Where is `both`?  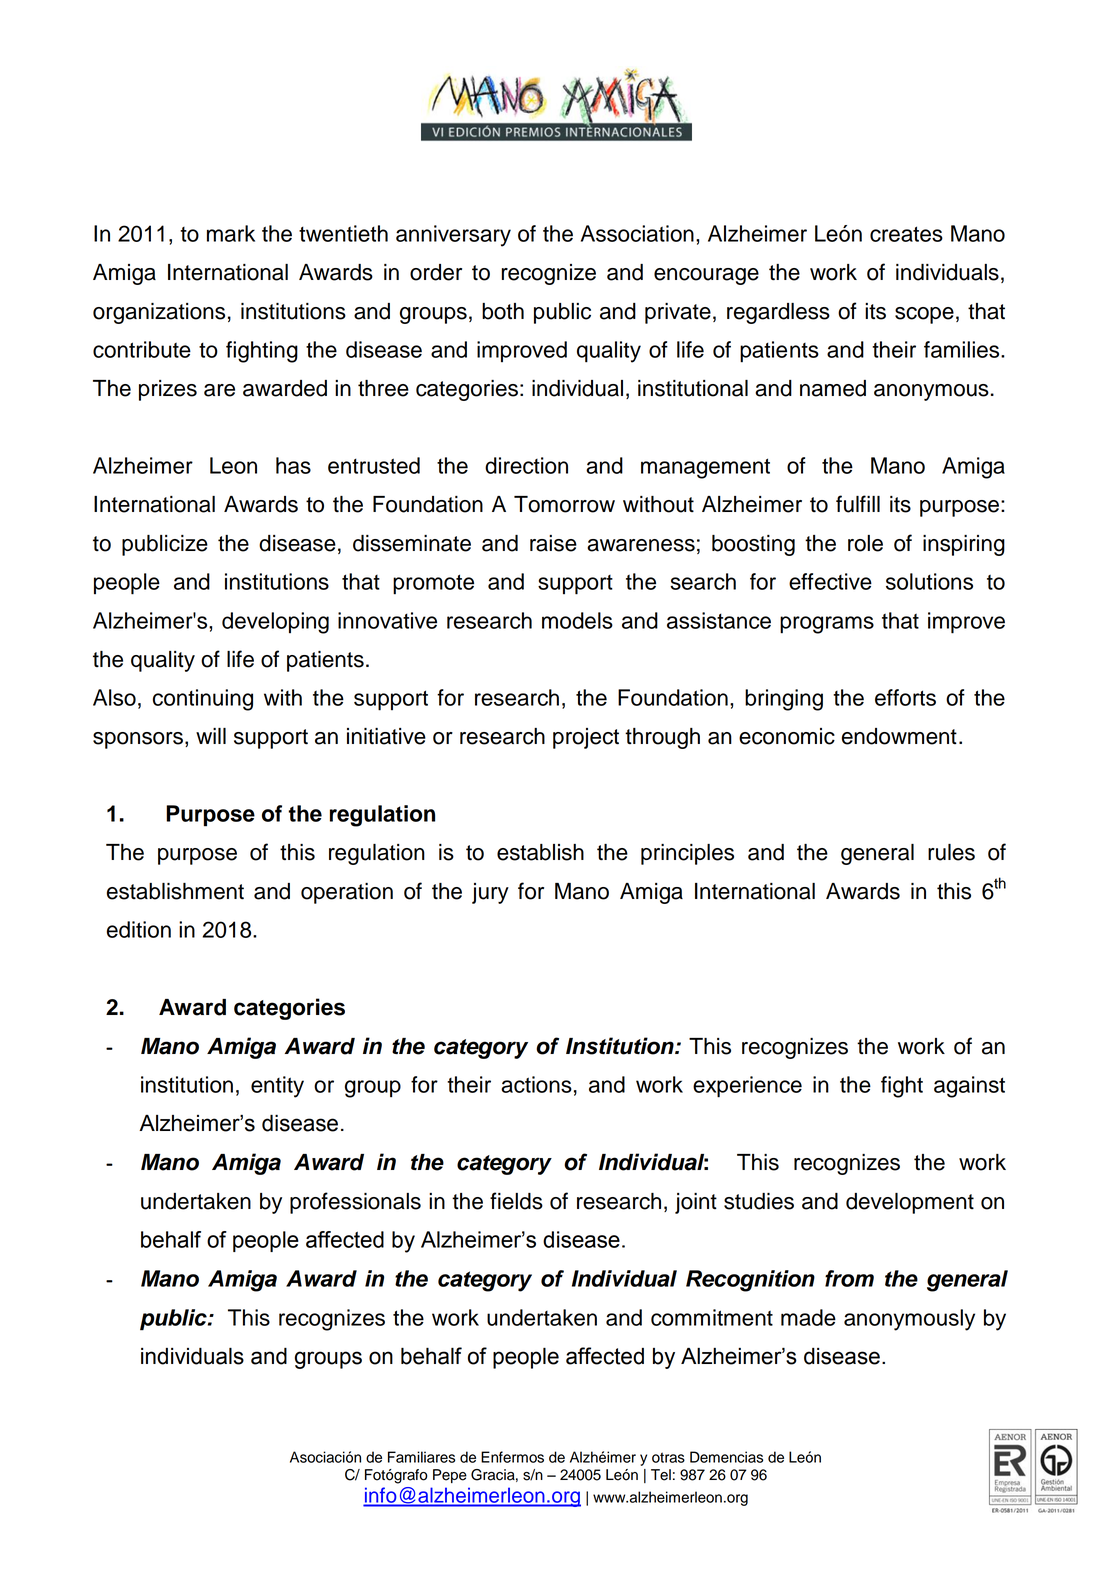
both is located at coordinates (503, 311).
